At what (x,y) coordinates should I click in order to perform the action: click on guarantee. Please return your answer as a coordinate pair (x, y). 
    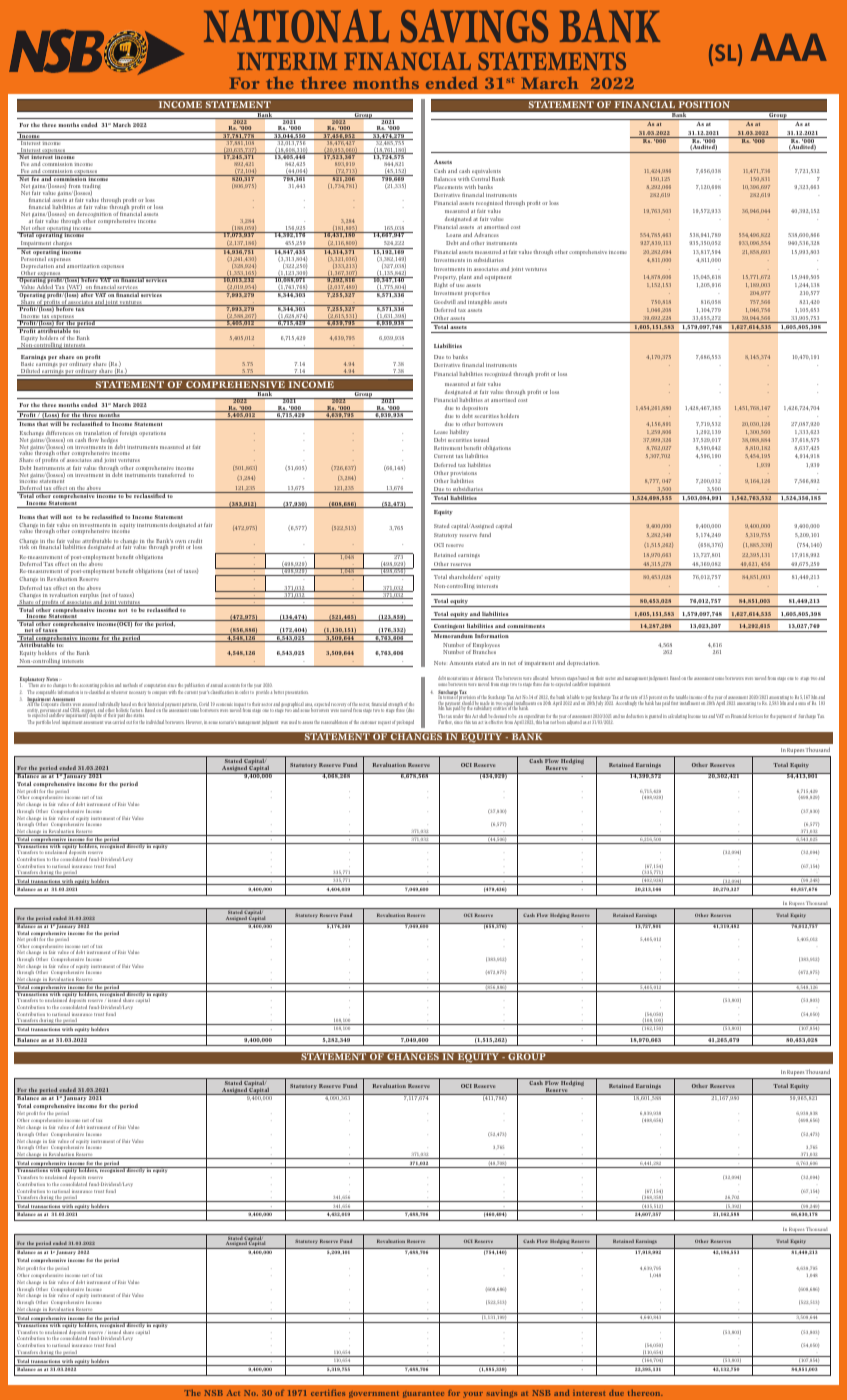
    Looking at the image, I should click on (423, 1394).
